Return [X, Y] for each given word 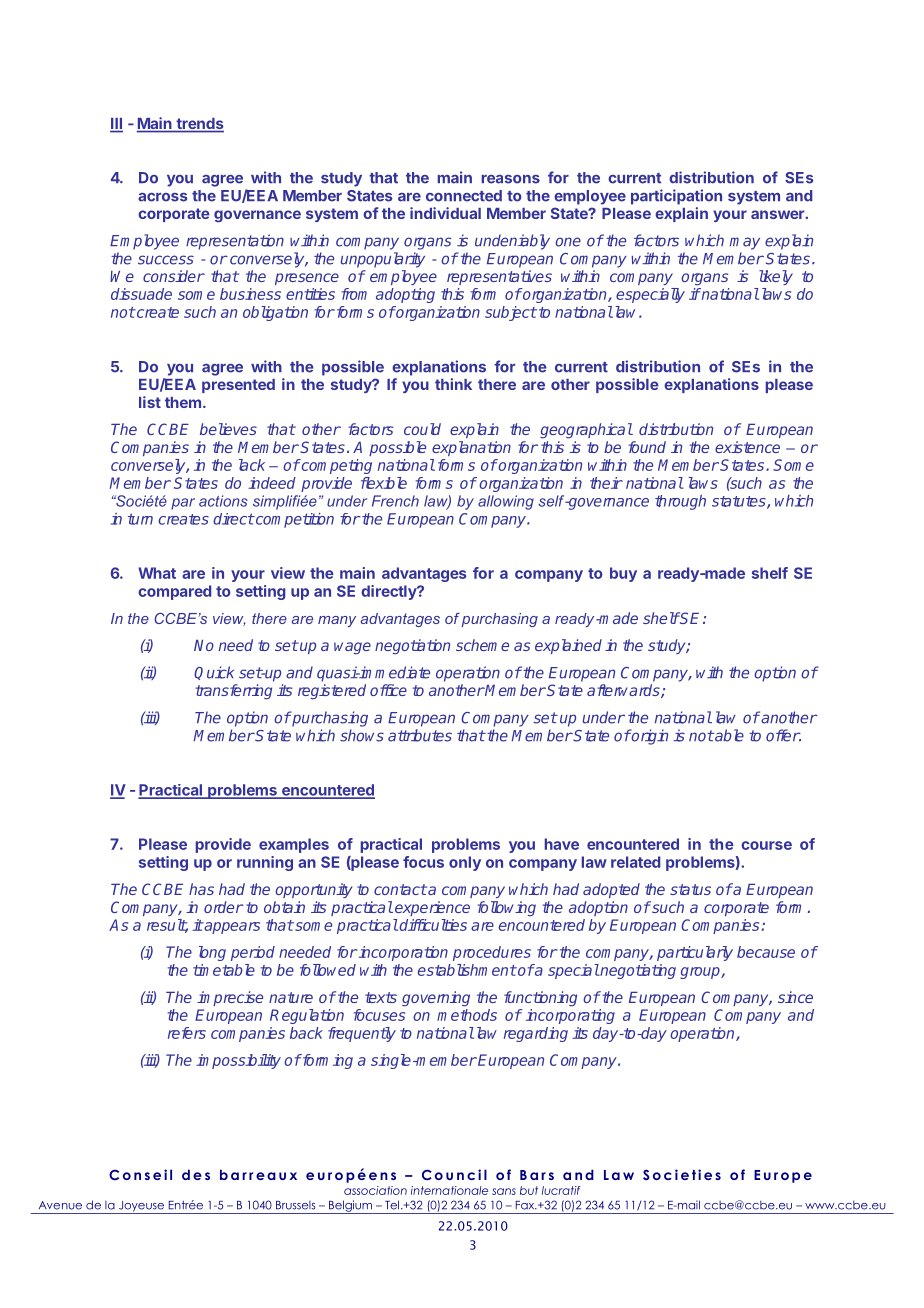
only [465, 863]
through [680, 502]
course [766, 845]
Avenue [60, 1205]
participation [676, 197]
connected [464, 196]
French [395, 501]
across [163, 197]
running [265, 863]
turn [140, 519]
